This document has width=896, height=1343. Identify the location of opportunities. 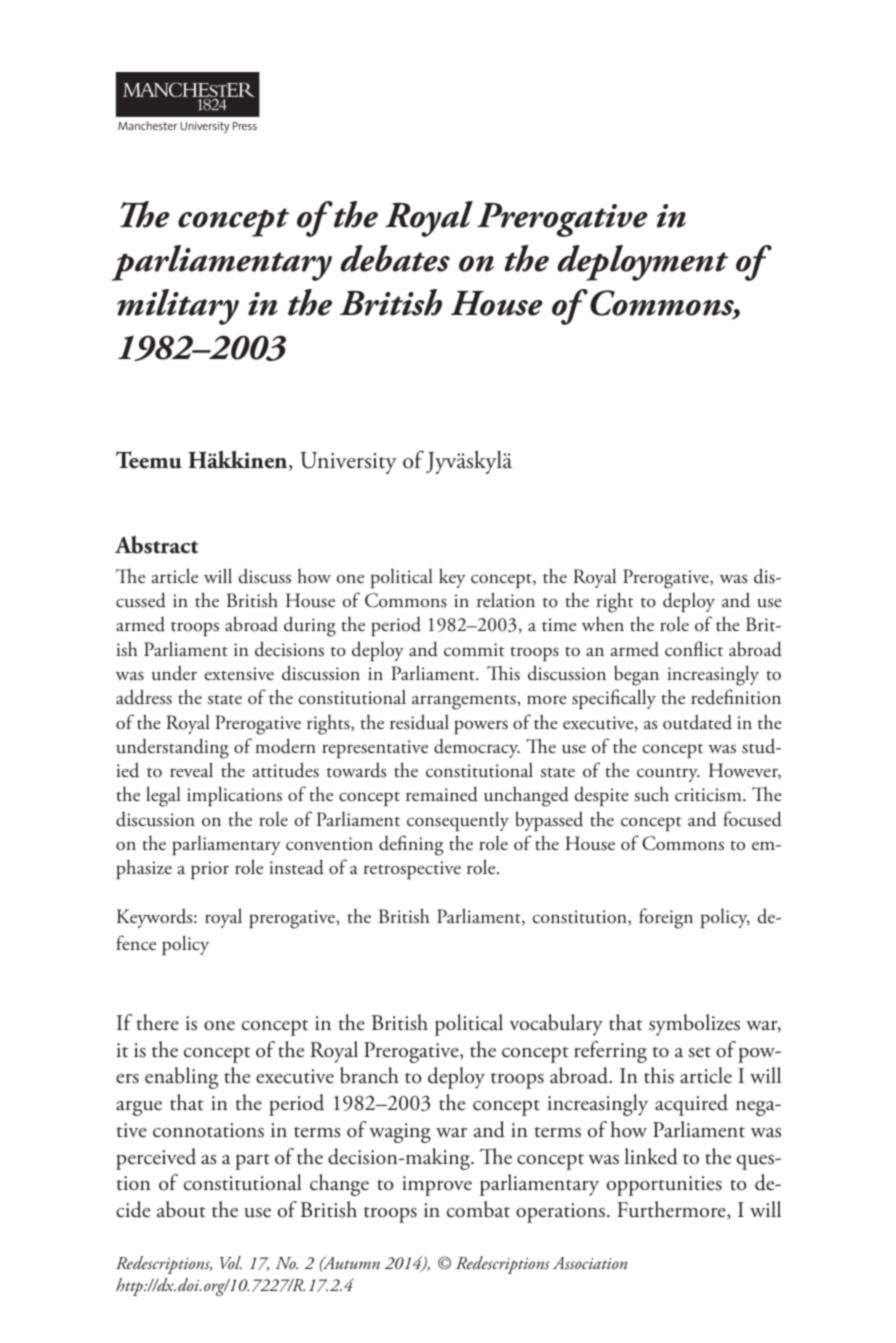
(664, 1186).
